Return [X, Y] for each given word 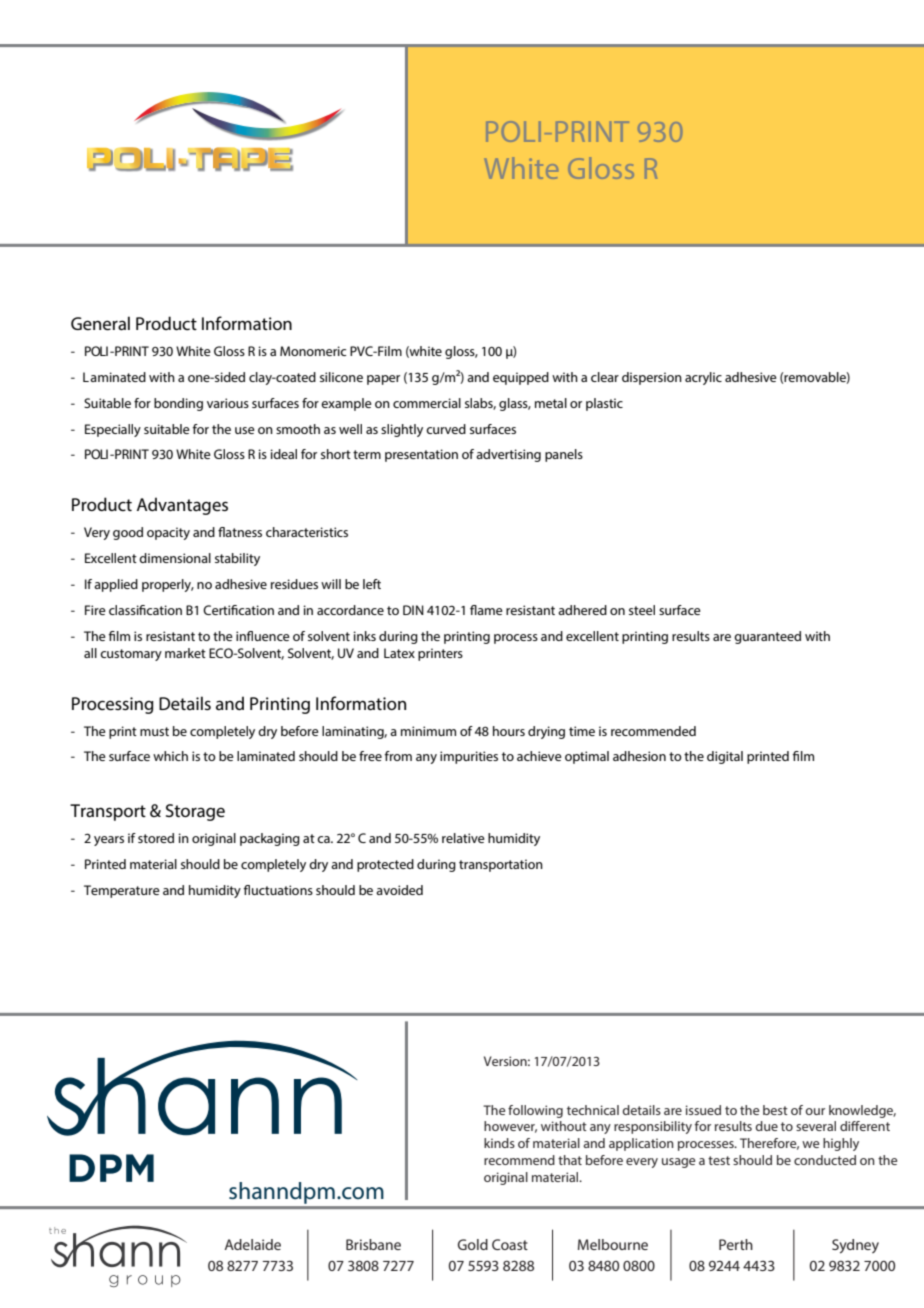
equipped [521, 378]
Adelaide [252, 1244]
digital [725, 757]
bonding [178, 404]
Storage [195, 812]
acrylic [703, 378]
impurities [469, 757]
